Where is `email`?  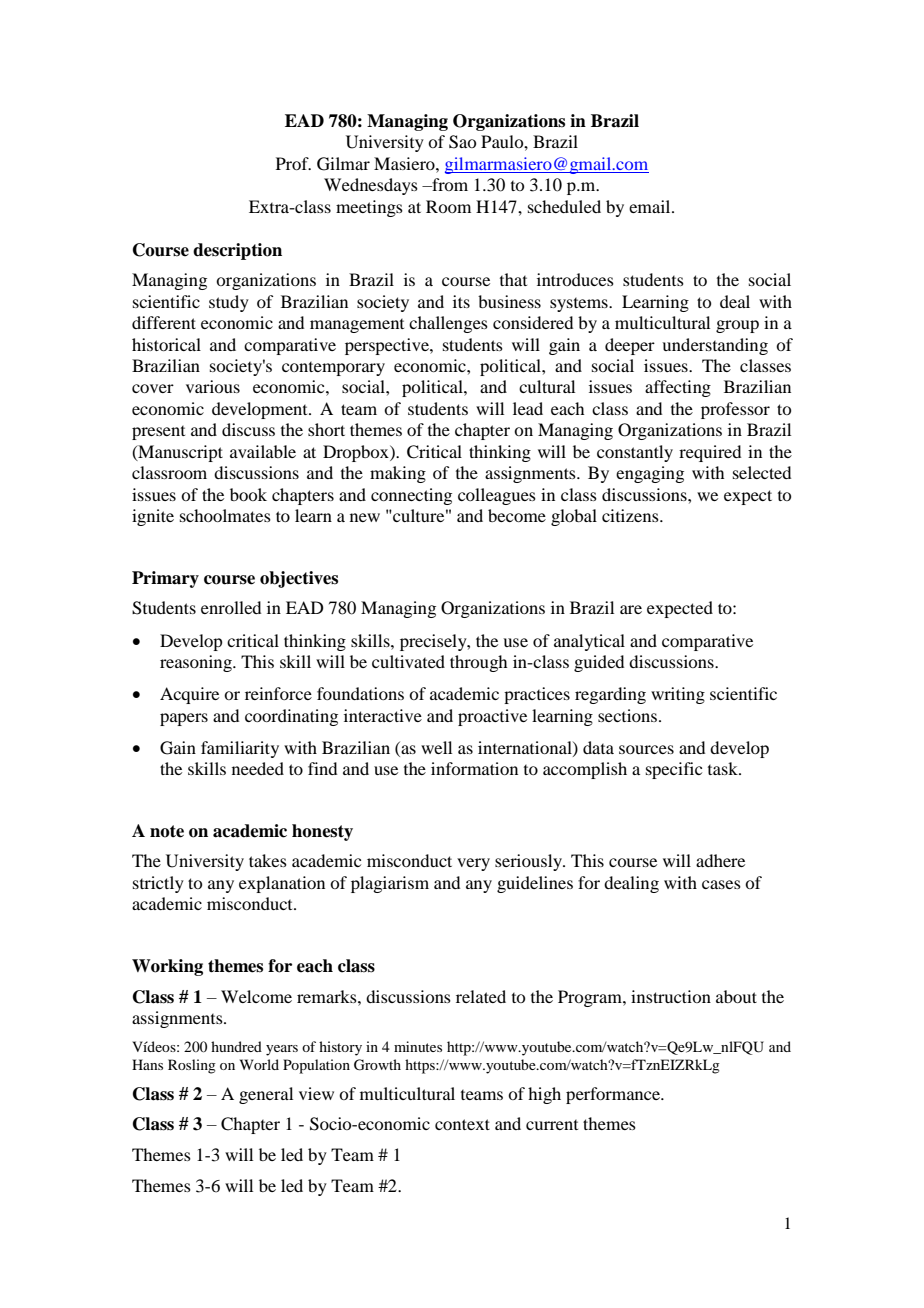 email is located at coordinates (651, 206).
